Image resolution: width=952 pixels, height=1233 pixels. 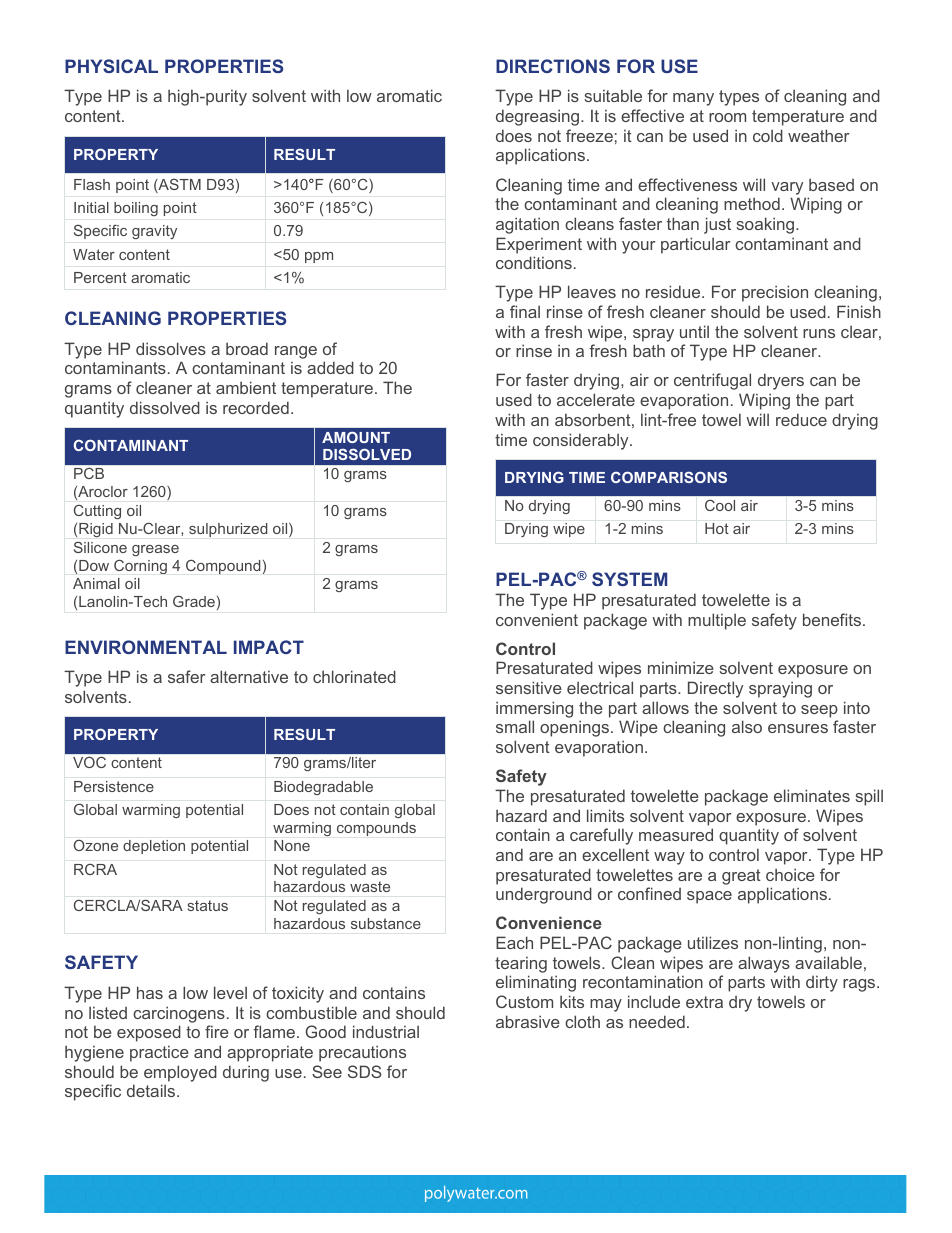 I want to click on PHYSICAL, so click(x=111, y=66).
